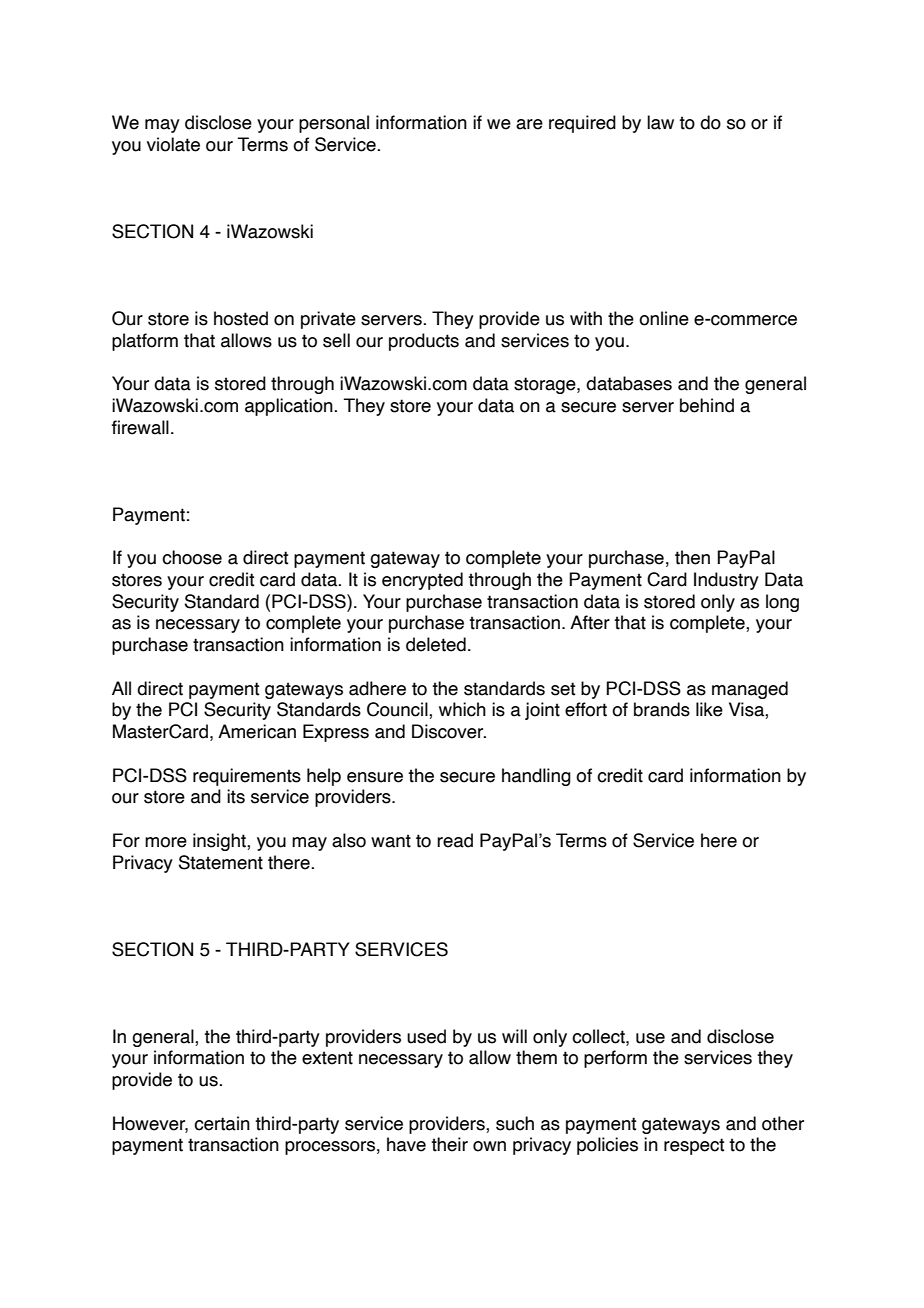  What do you see at coordinates (173, 144) in the page?
I see `violate` at bounding box center [173, 144].
